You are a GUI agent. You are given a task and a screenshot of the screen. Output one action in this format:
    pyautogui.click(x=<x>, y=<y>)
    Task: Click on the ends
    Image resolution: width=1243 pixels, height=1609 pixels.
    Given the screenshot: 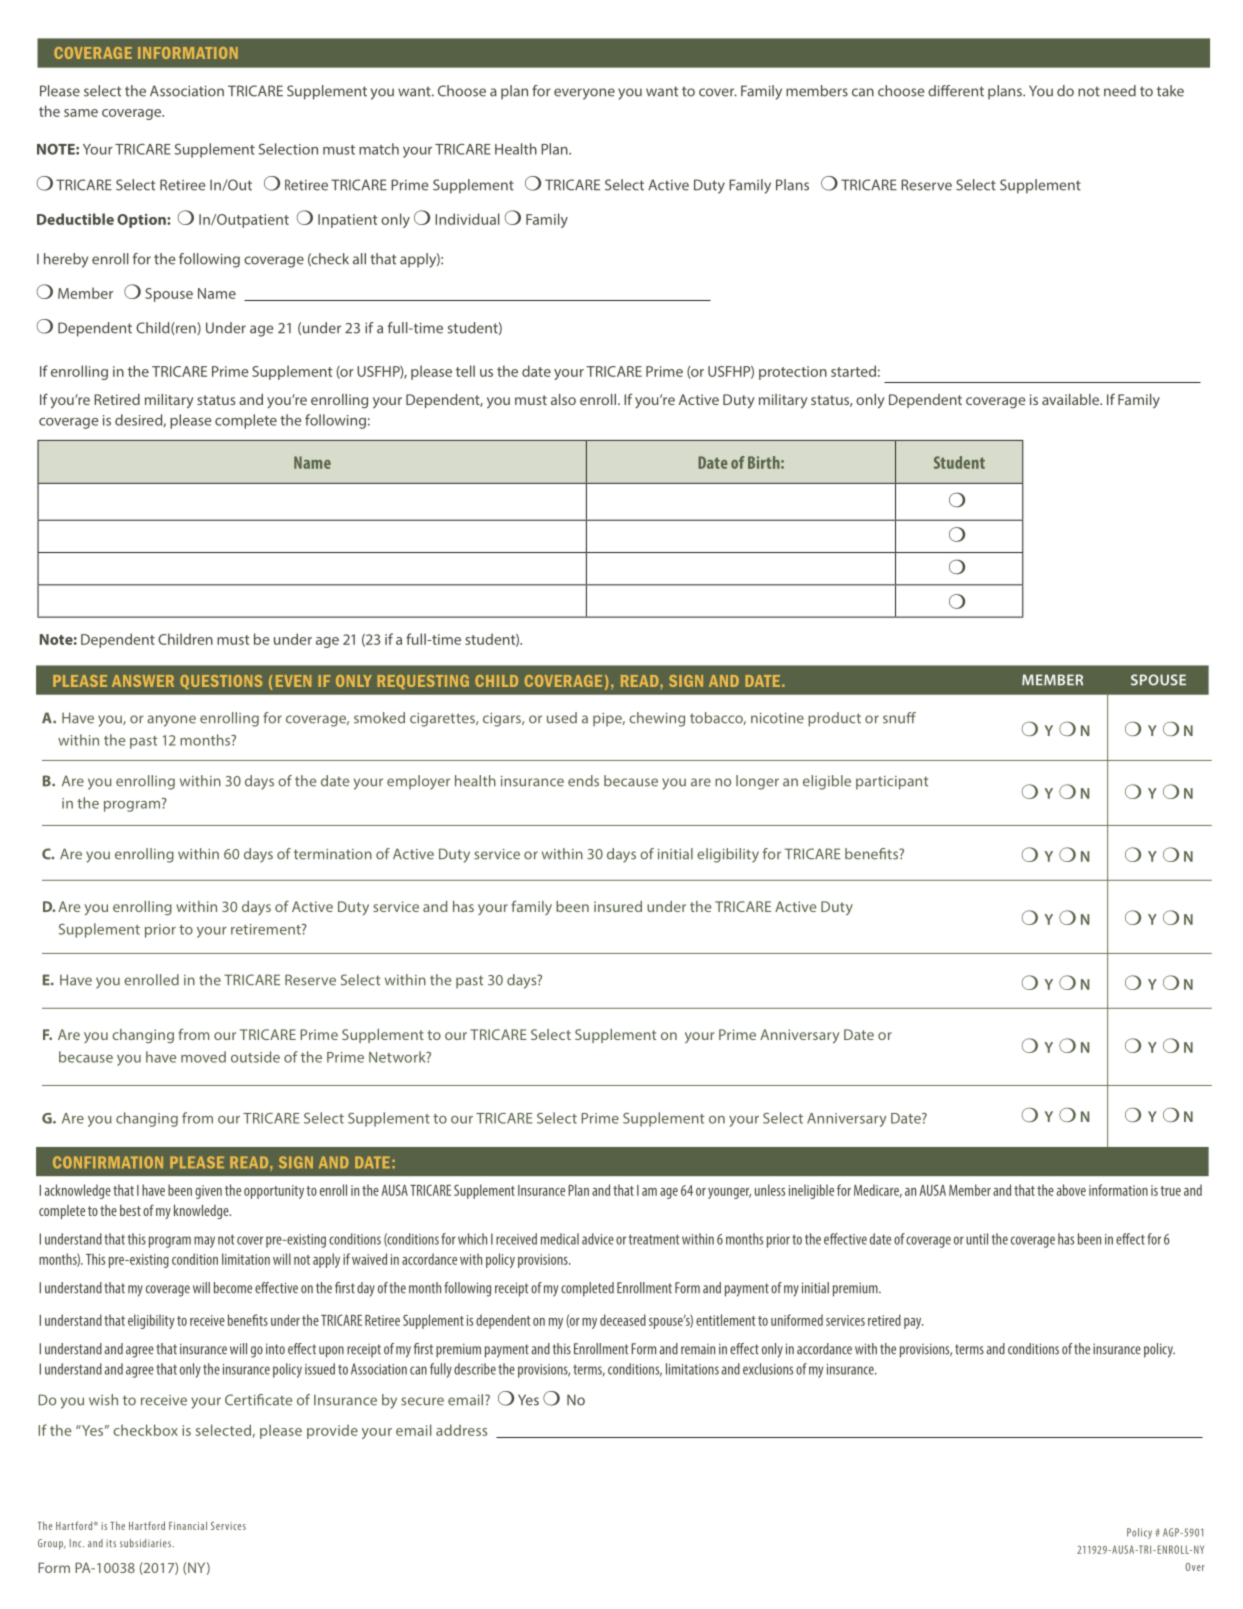 What is the action you would take?
    pyautogui.click(x=583, y=781)
